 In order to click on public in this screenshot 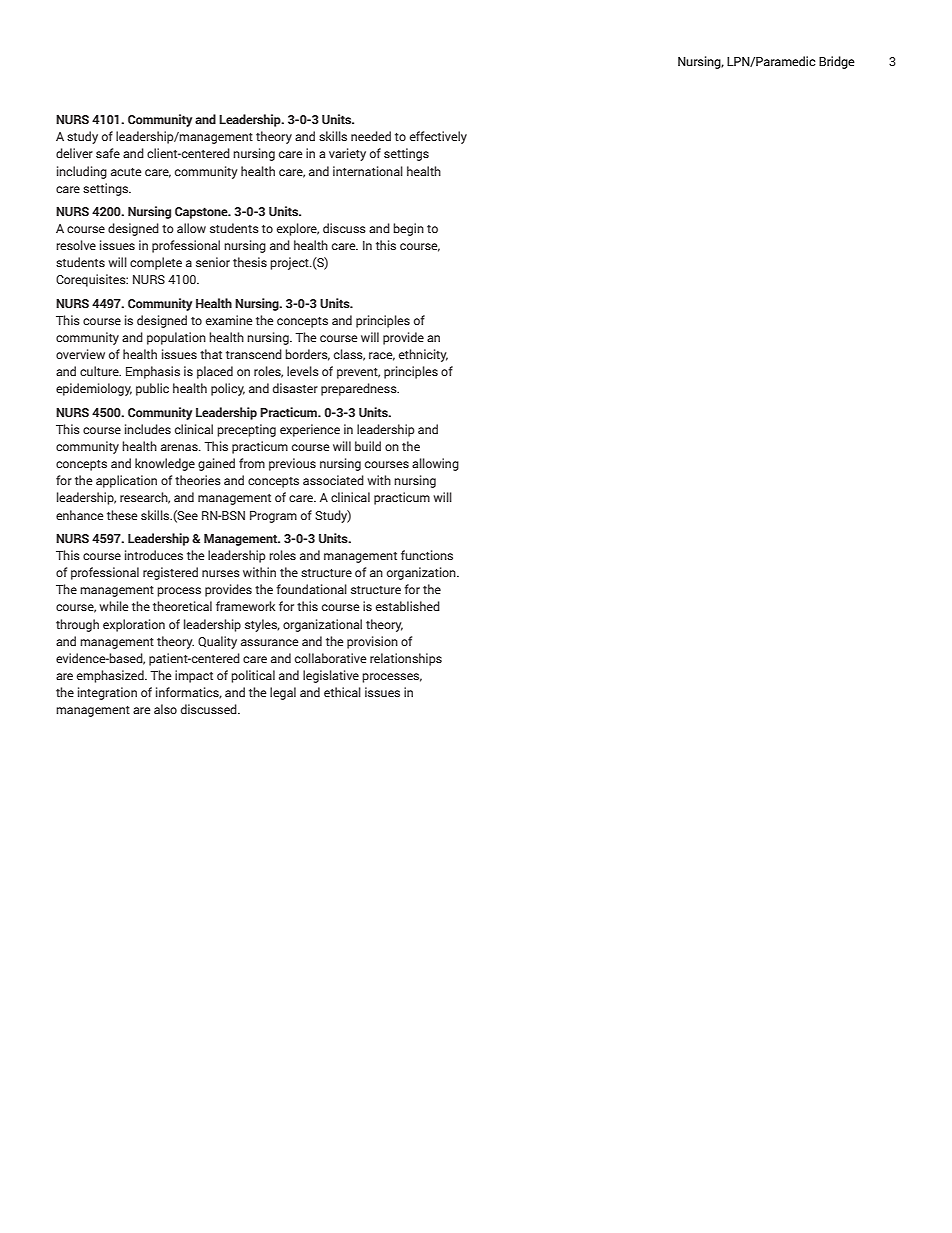, I will do `click(152, 389)`.
